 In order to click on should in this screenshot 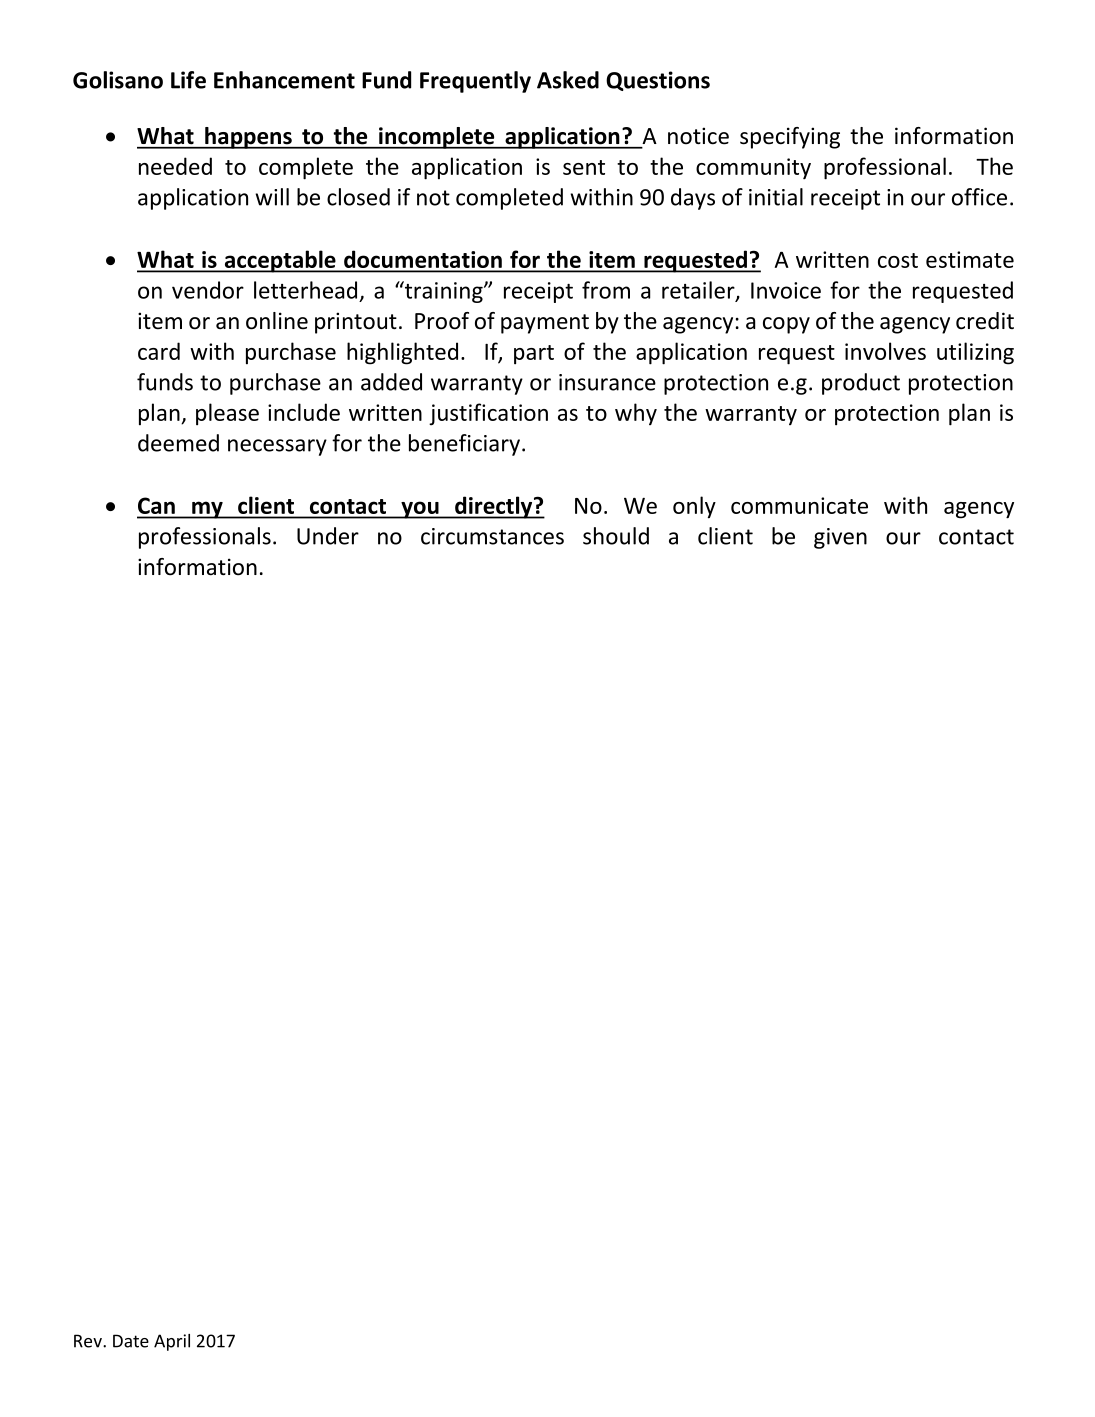, I will do `click(616, 536)`.
